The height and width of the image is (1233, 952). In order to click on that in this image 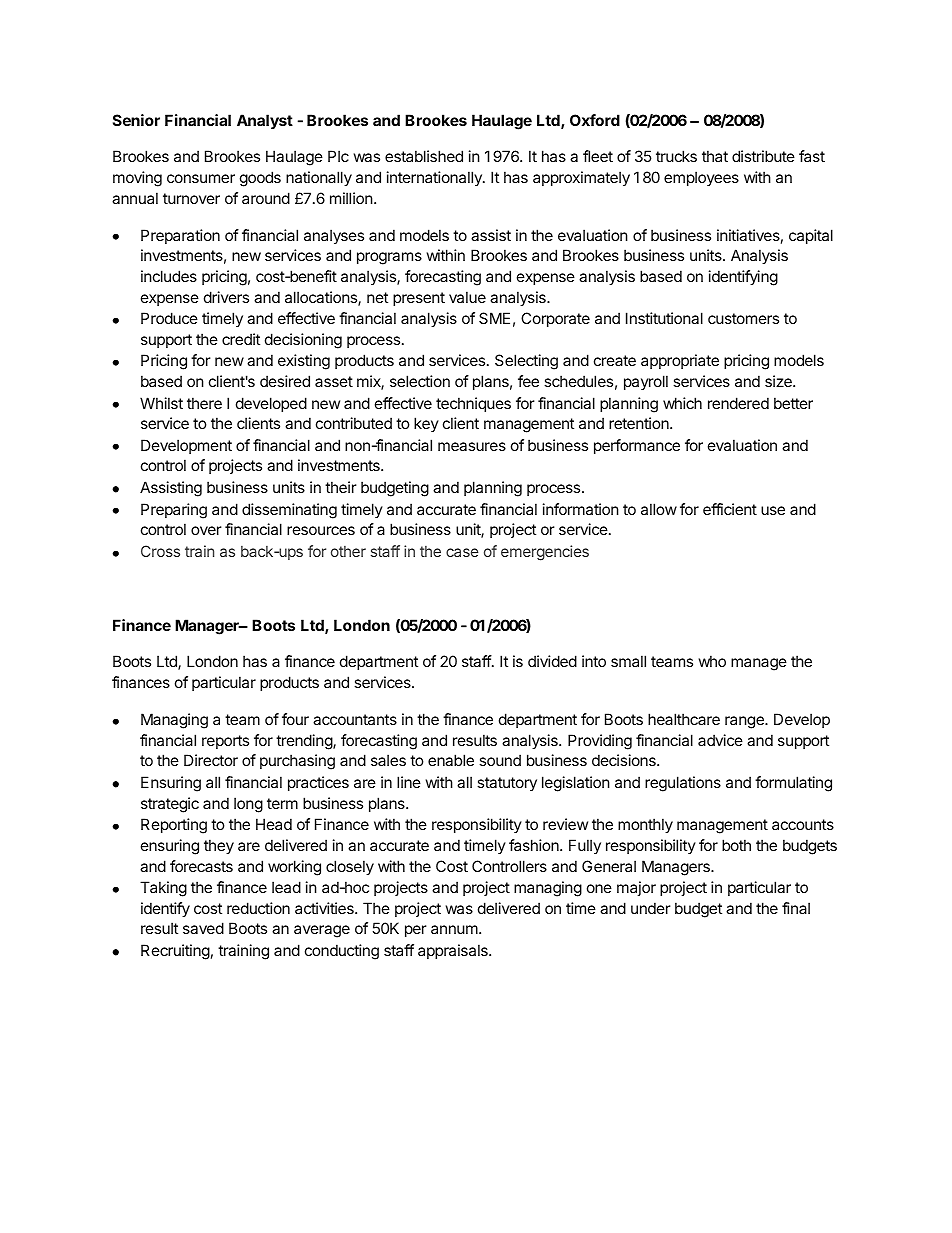, I will do `click(715, 156)`.
